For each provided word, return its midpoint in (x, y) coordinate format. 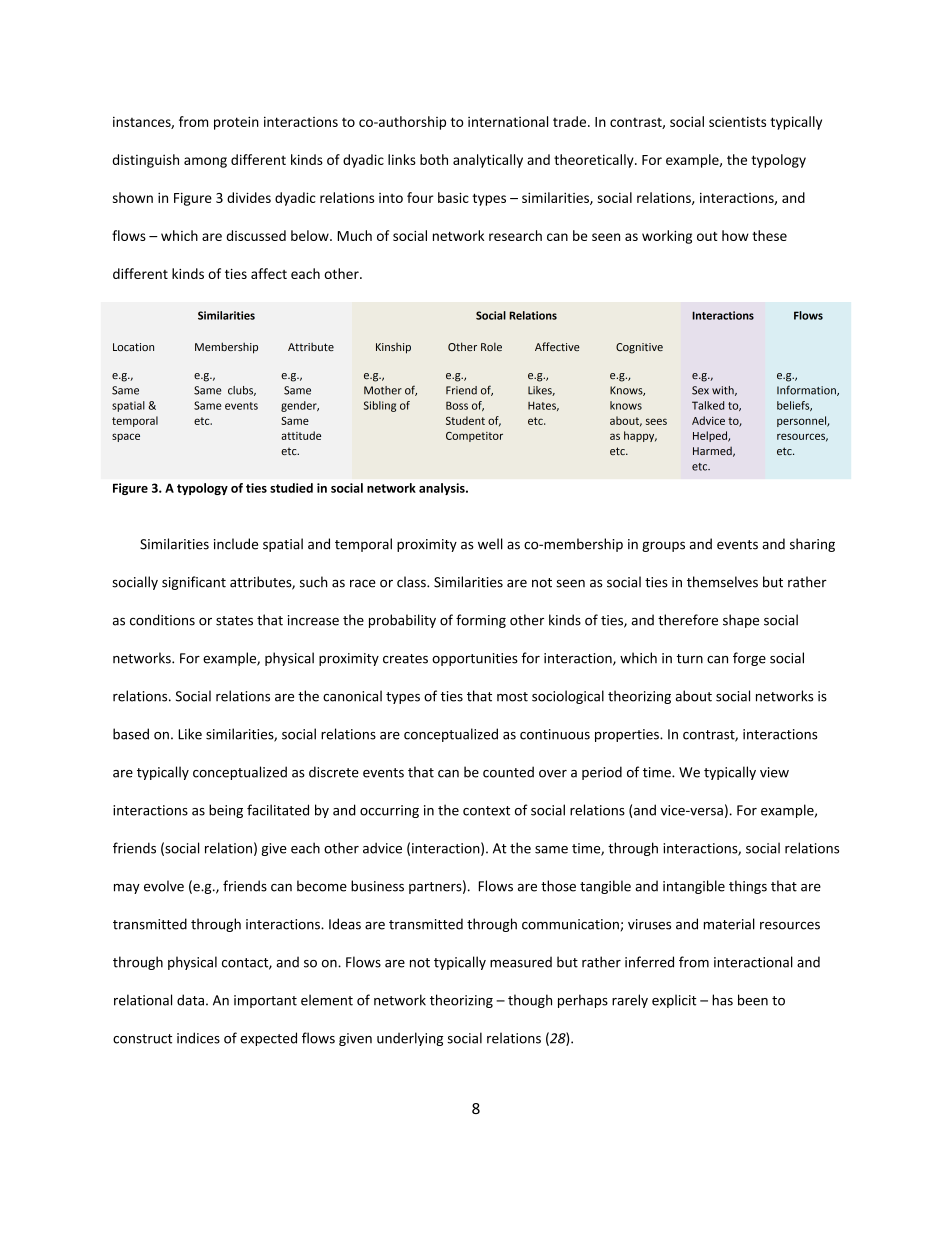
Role (491, 346)
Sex (700, 390)
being (226, 811)
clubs (242, 391)
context (486, 811)
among (205, 162)
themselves (722, 582)
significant (194, 583)
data (190, 1000)
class (412, 582)
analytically (488, 161)
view (774, 772)
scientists (737, 121)
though (530, 1001)
